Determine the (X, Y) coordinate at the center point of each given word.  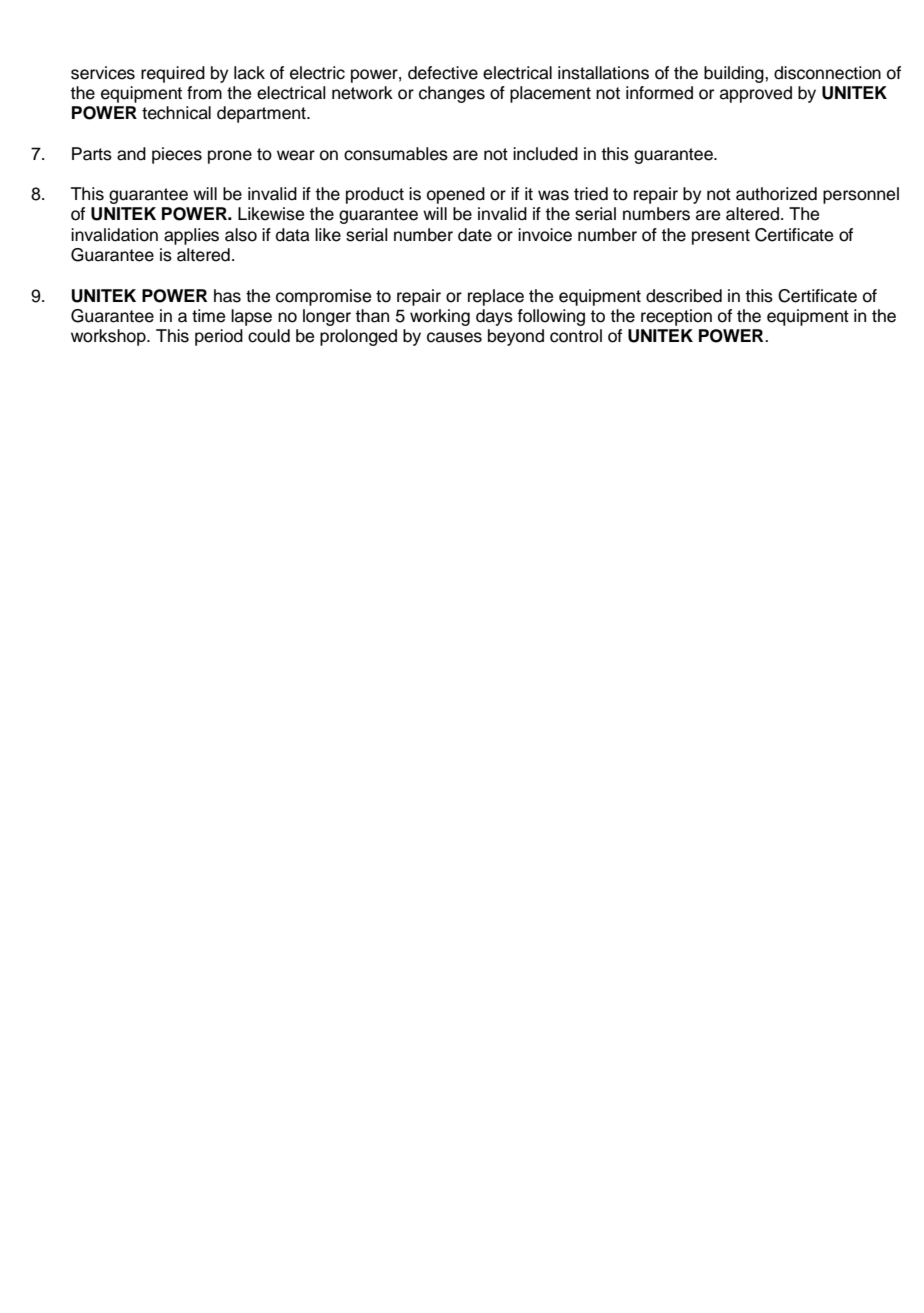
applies (191, 236)
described (684, 296)
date (475, 235)
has (227, 296)
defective (443, 73)
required (173, 74)
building (735, 74)
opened (456, 195)
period (219, 337)
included (545, 154)
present (721, 237)
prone (230, 157)
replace (496, 297)
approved (756, 94)
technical (176, 113)
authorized (776, 194)
